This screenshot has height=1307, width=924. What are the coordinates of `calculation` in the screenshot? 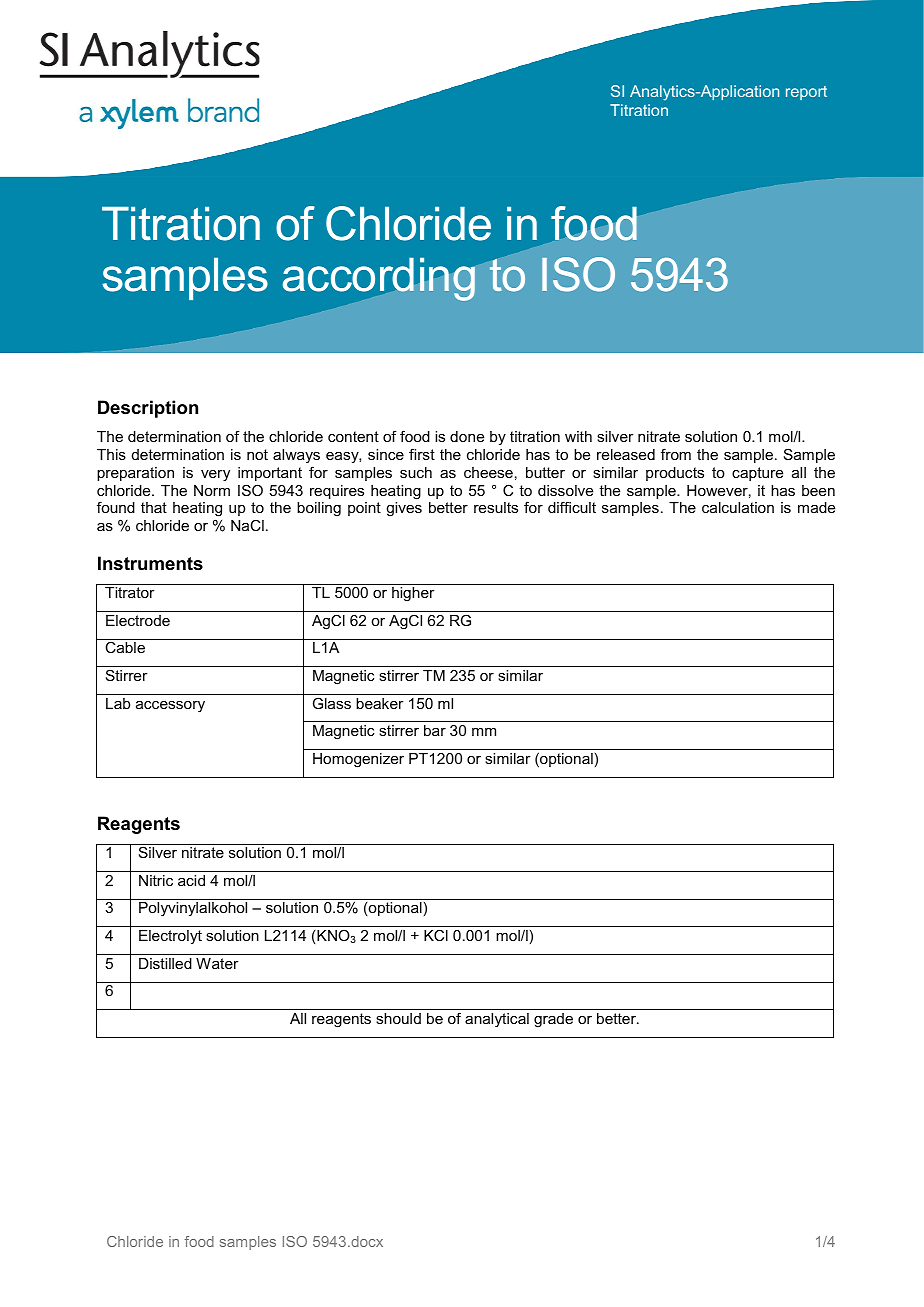 It's located at (738, 507).
